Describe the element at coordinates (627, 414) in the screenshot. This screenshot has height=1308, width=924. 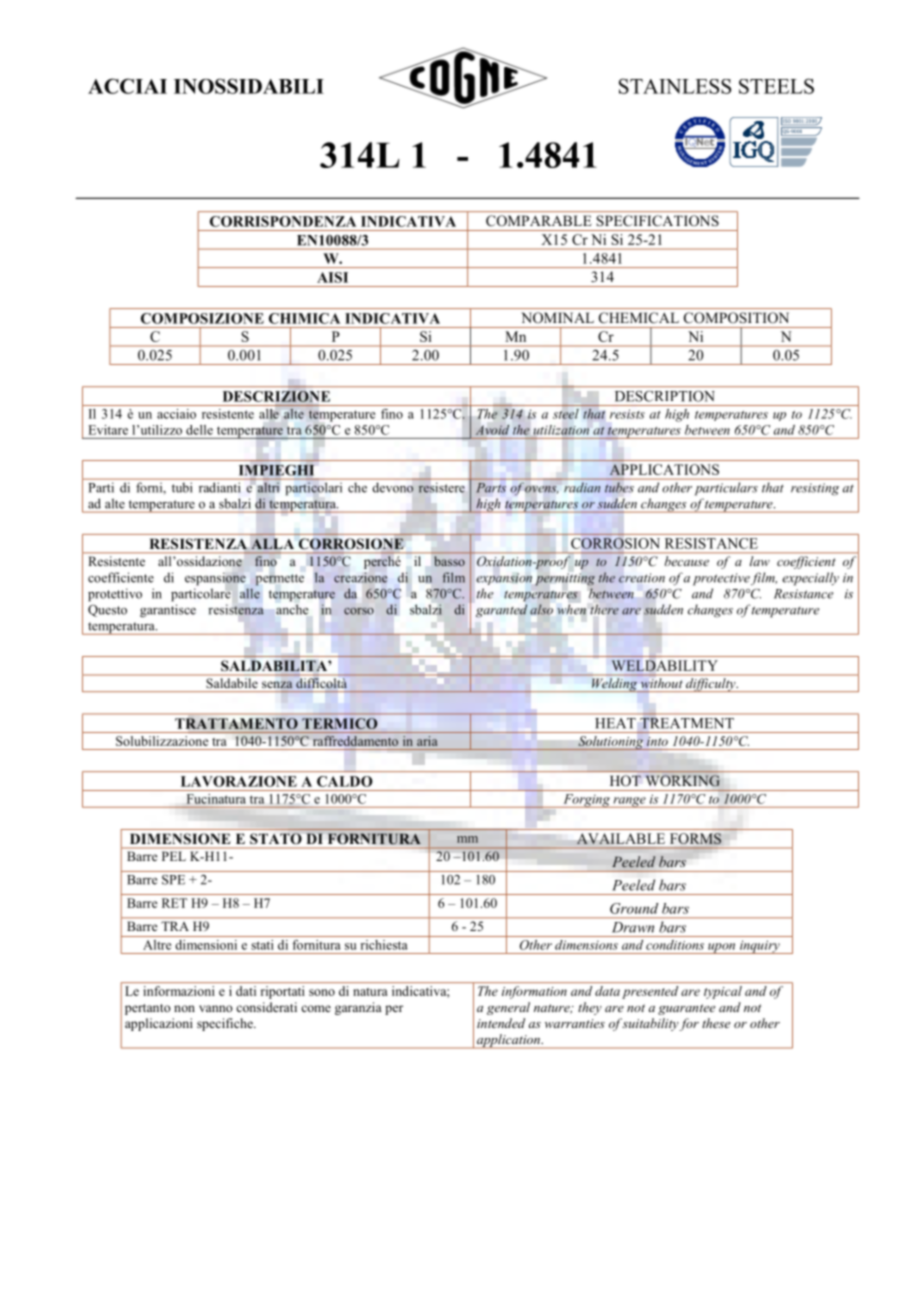
I see `resists` at that location.
